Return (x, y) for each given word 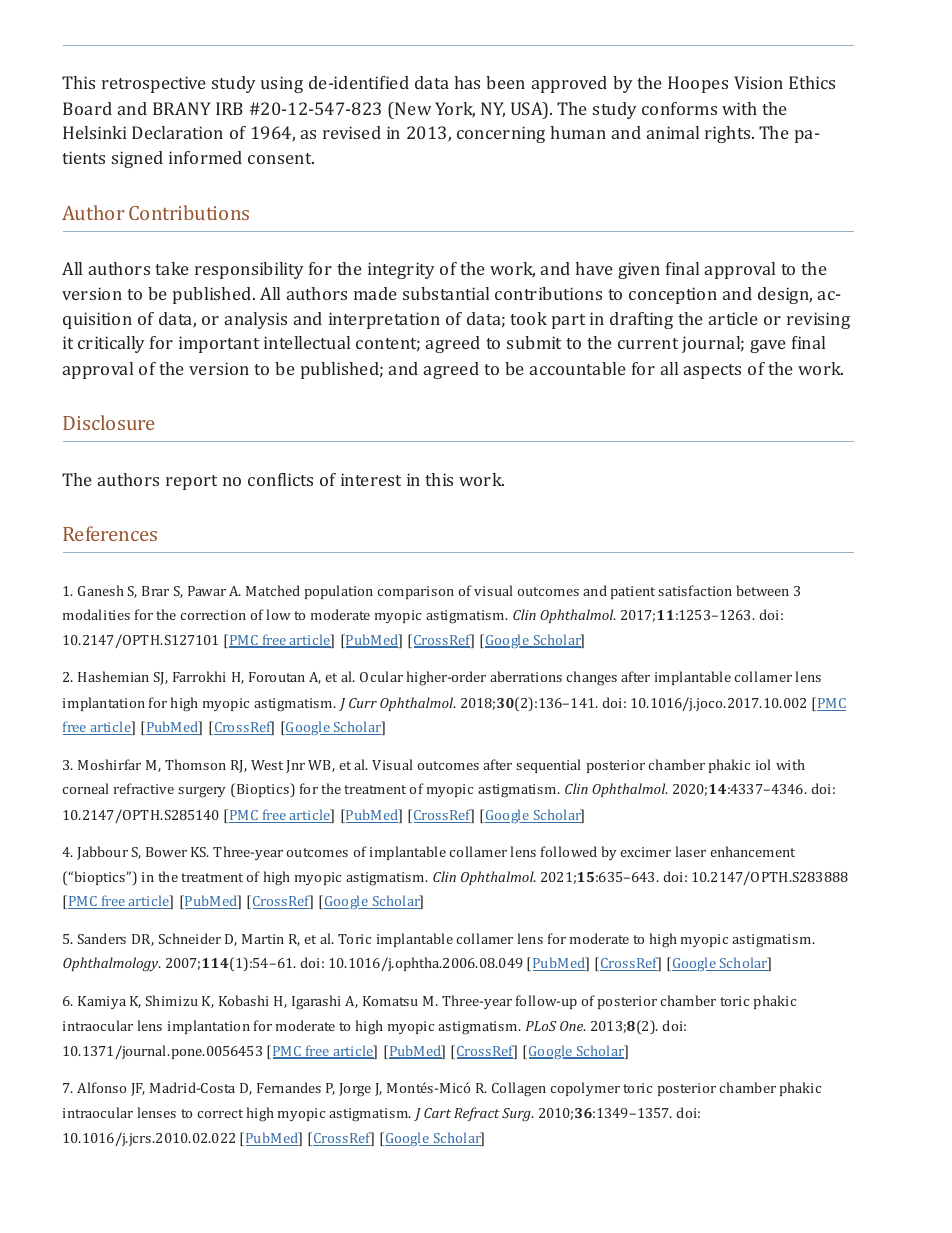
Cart (437, 1113)
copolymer (585, 1089)
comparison (416, 592)
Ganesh (101, 590)
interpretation (384, 320)
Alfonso (101, 1087)
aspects (712, 371)
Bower (166, 852)
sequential (548, 766)
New (412, 108)
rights (729, 134)
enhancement (753, 851)
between (762, 590)
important (219, 344)
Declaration (177, 132)
